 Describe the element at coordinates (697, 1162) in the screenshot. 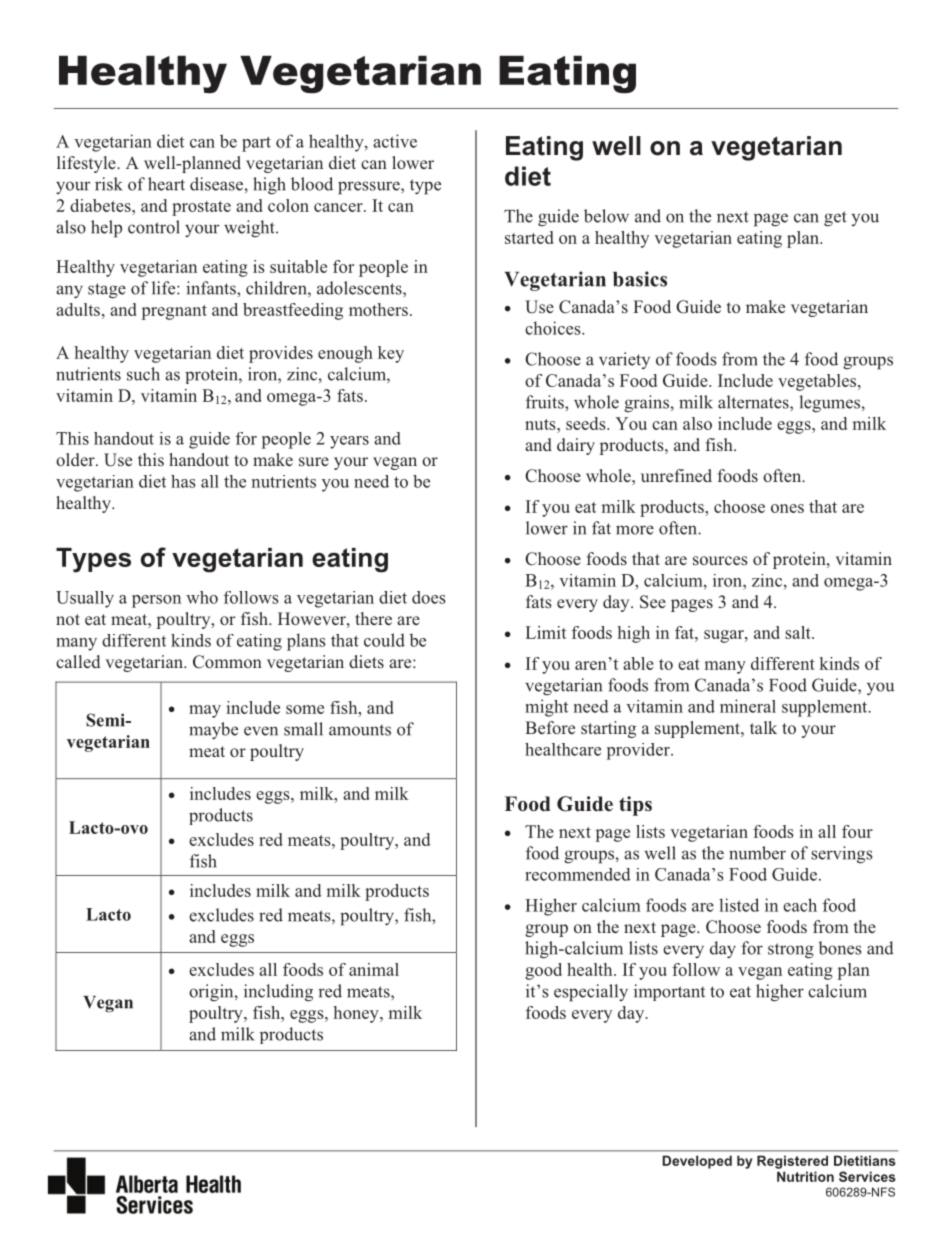

I see `Developed` at that location.
